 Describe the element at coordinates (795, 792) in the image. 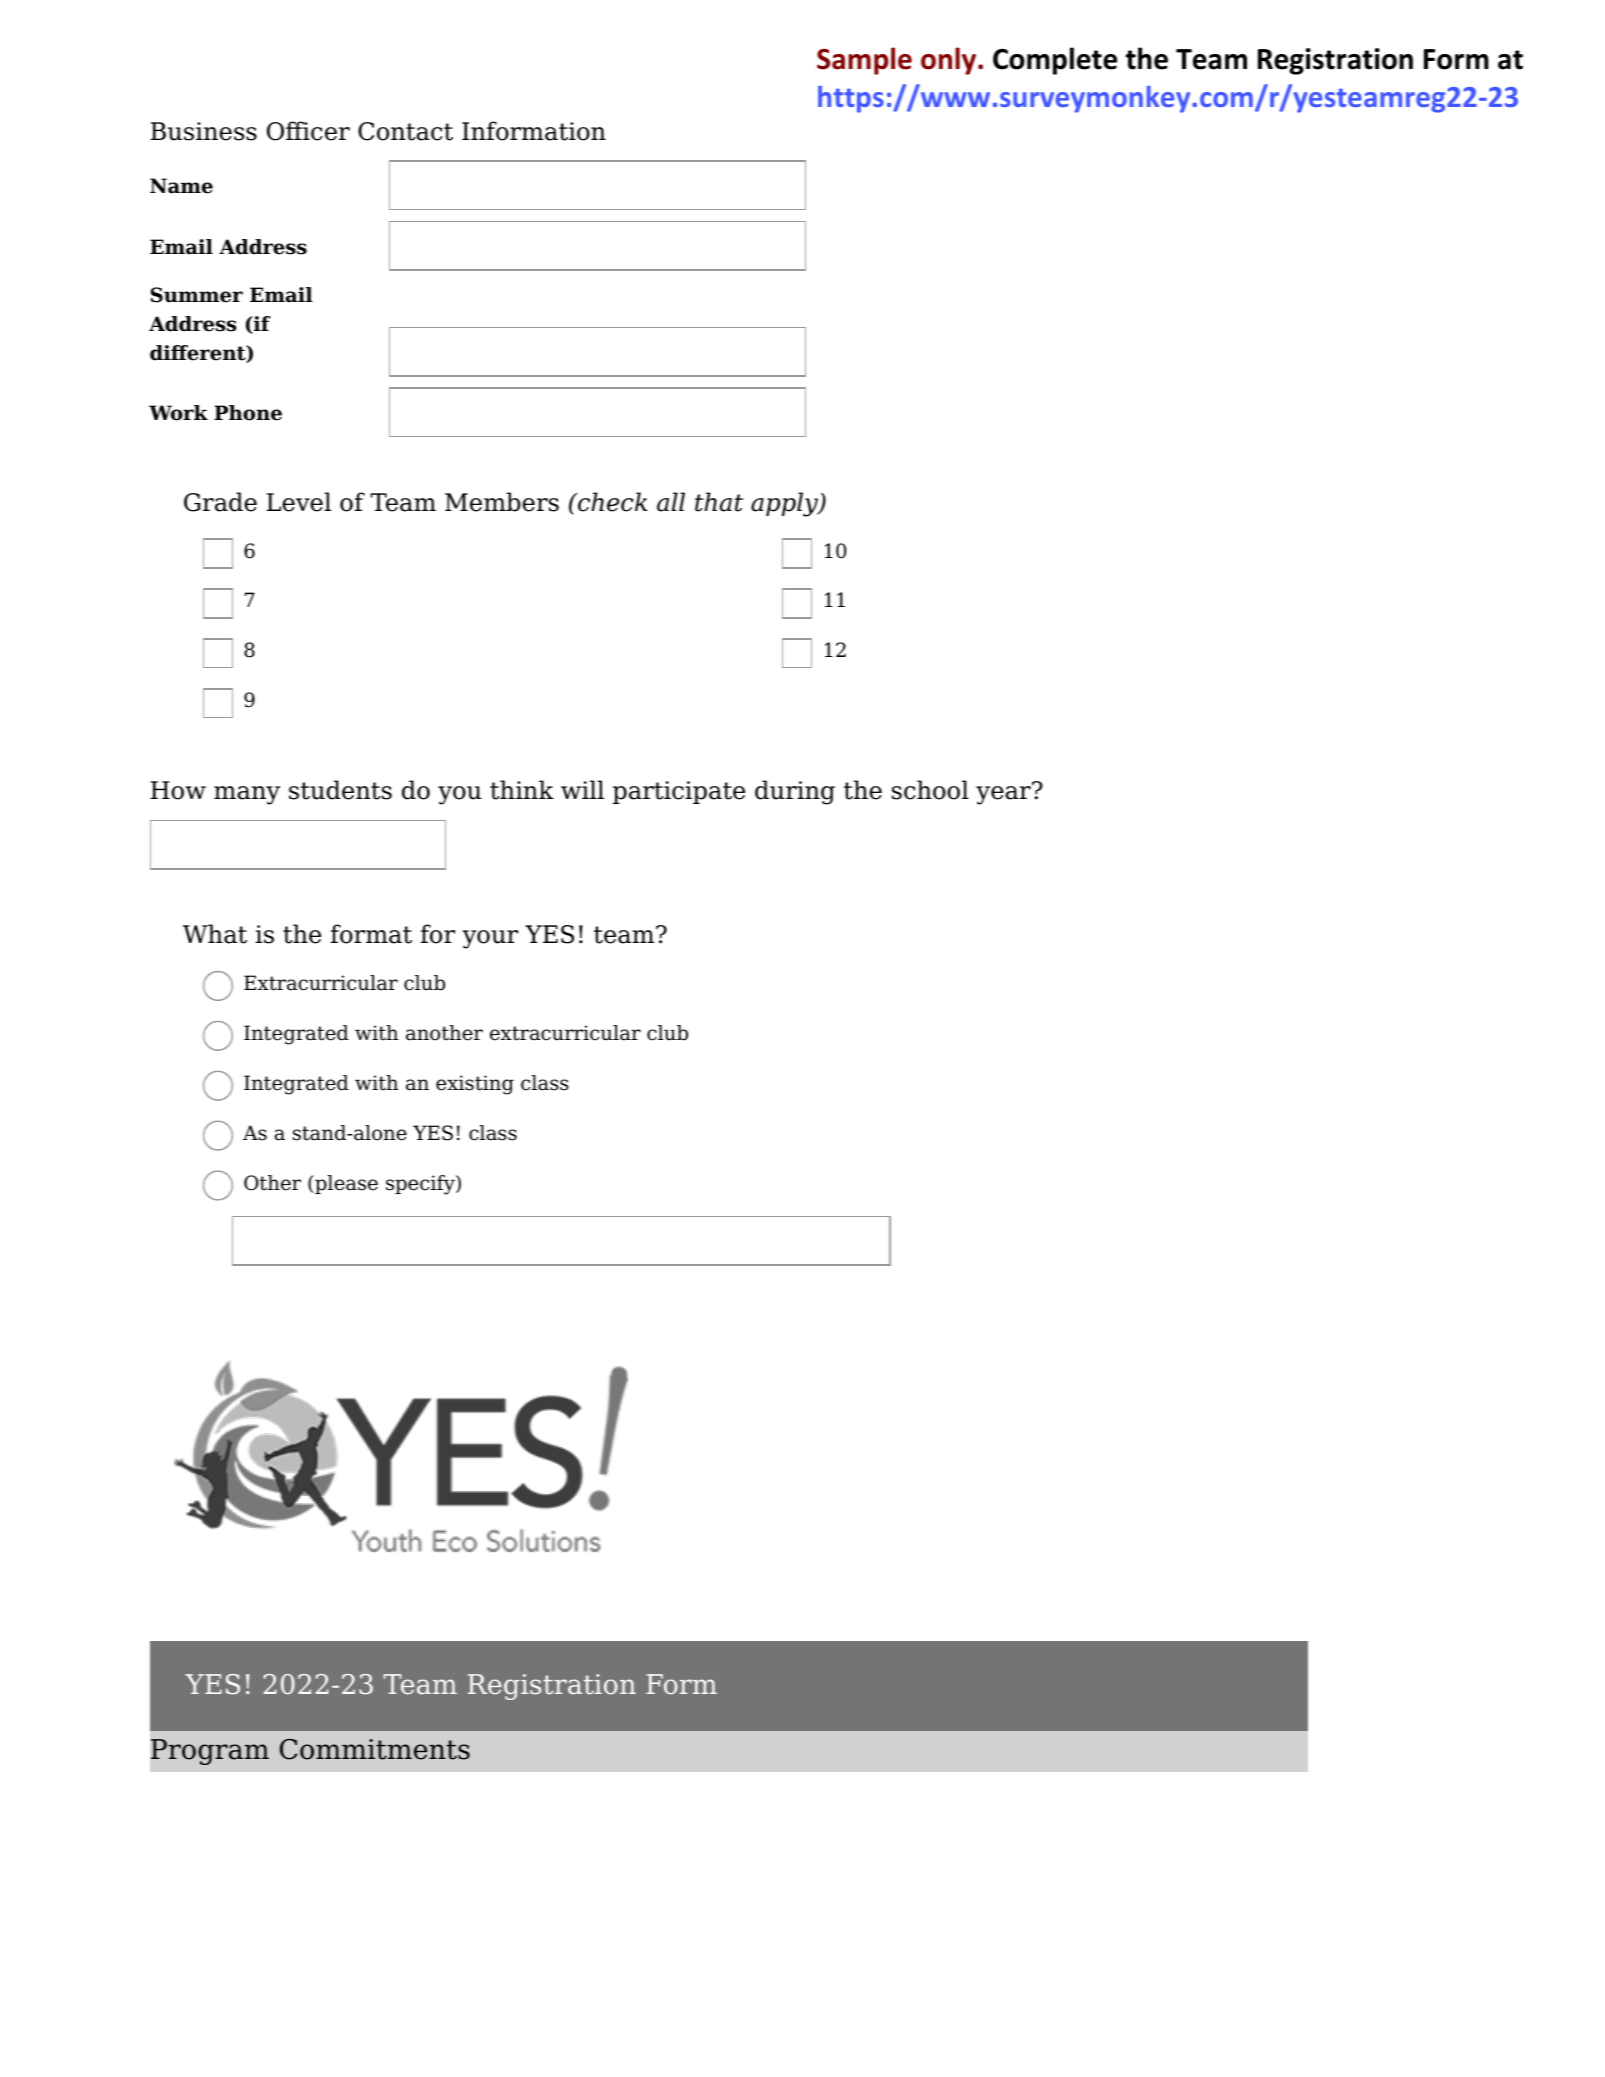

I see `during` at that location.
